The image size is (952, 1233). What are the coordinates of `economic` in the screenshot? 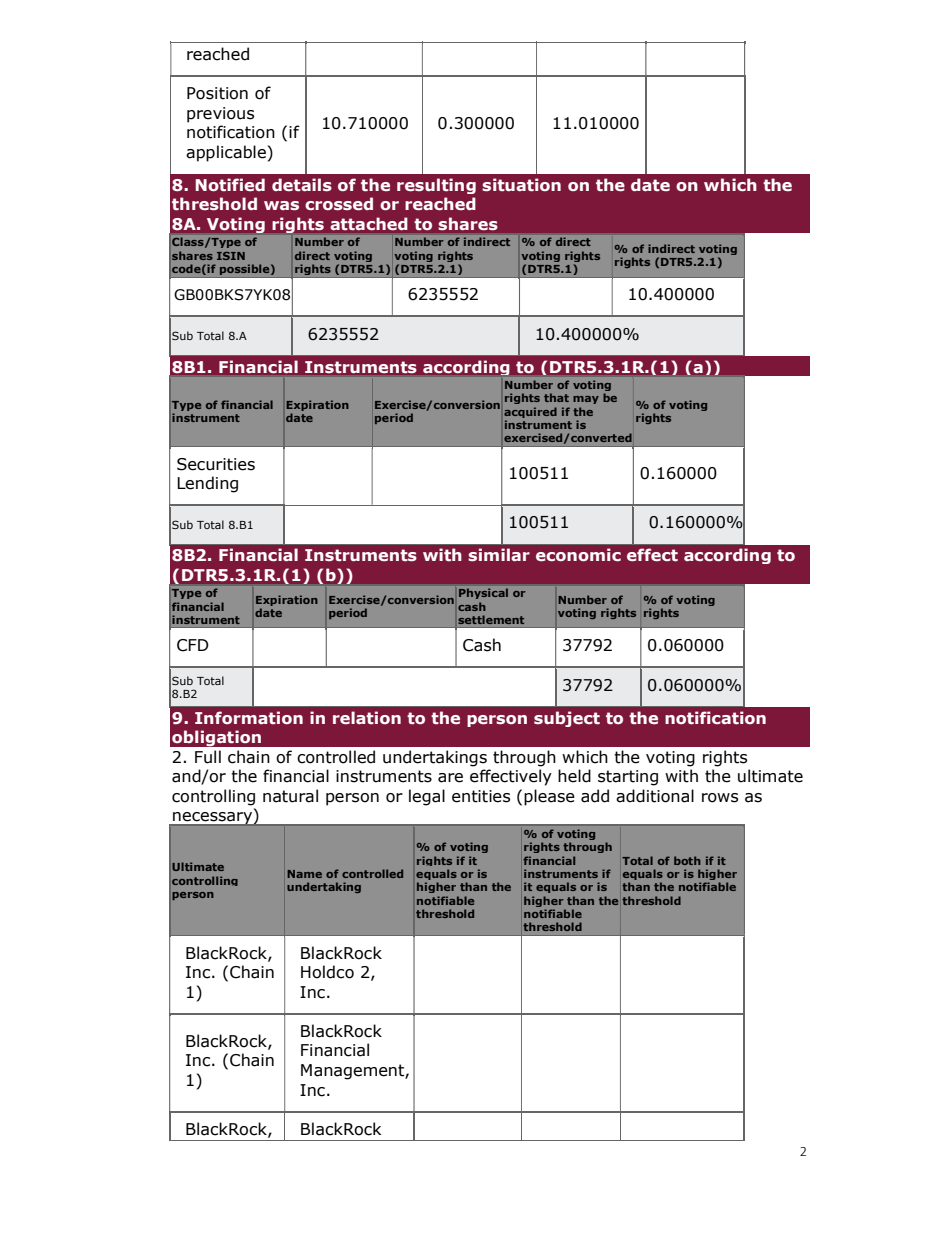 It's located at (578, 554).
